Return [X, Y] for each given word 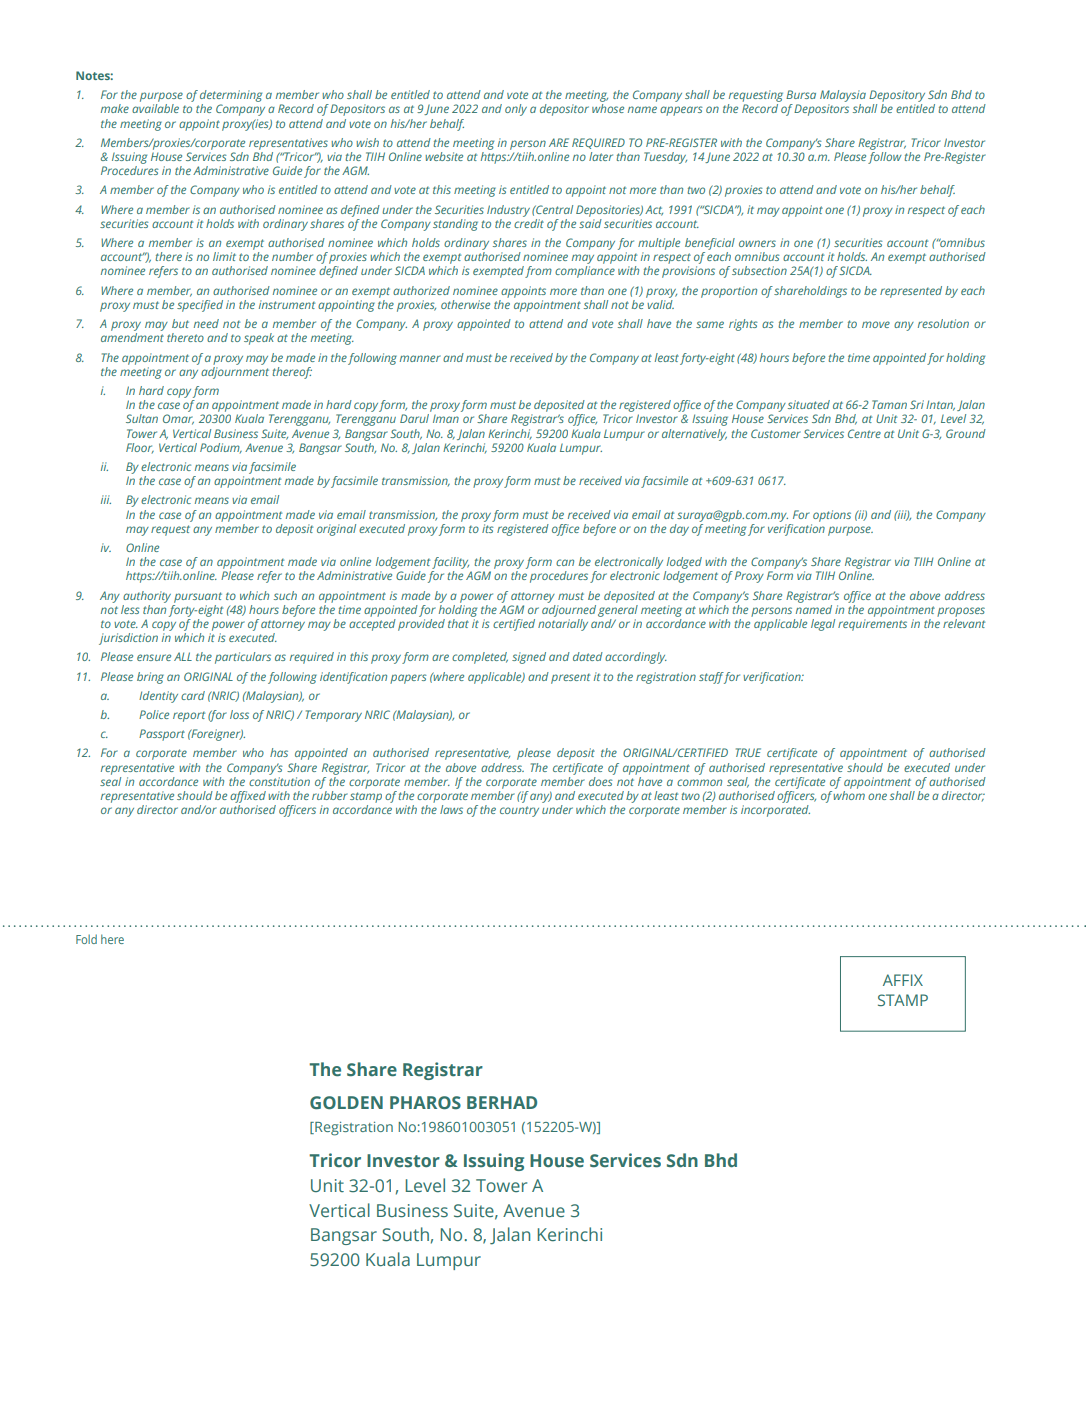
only [516, 110]
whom [849, 795]
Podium [221, 448]
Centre [864, 433]
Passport [162, 735]
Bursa [801, 94]
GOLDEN [346, 1102]
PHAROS [425, 1103]
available [155, 108]
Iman [446, 418]
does [602, 780]
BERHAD [502, 1102]
